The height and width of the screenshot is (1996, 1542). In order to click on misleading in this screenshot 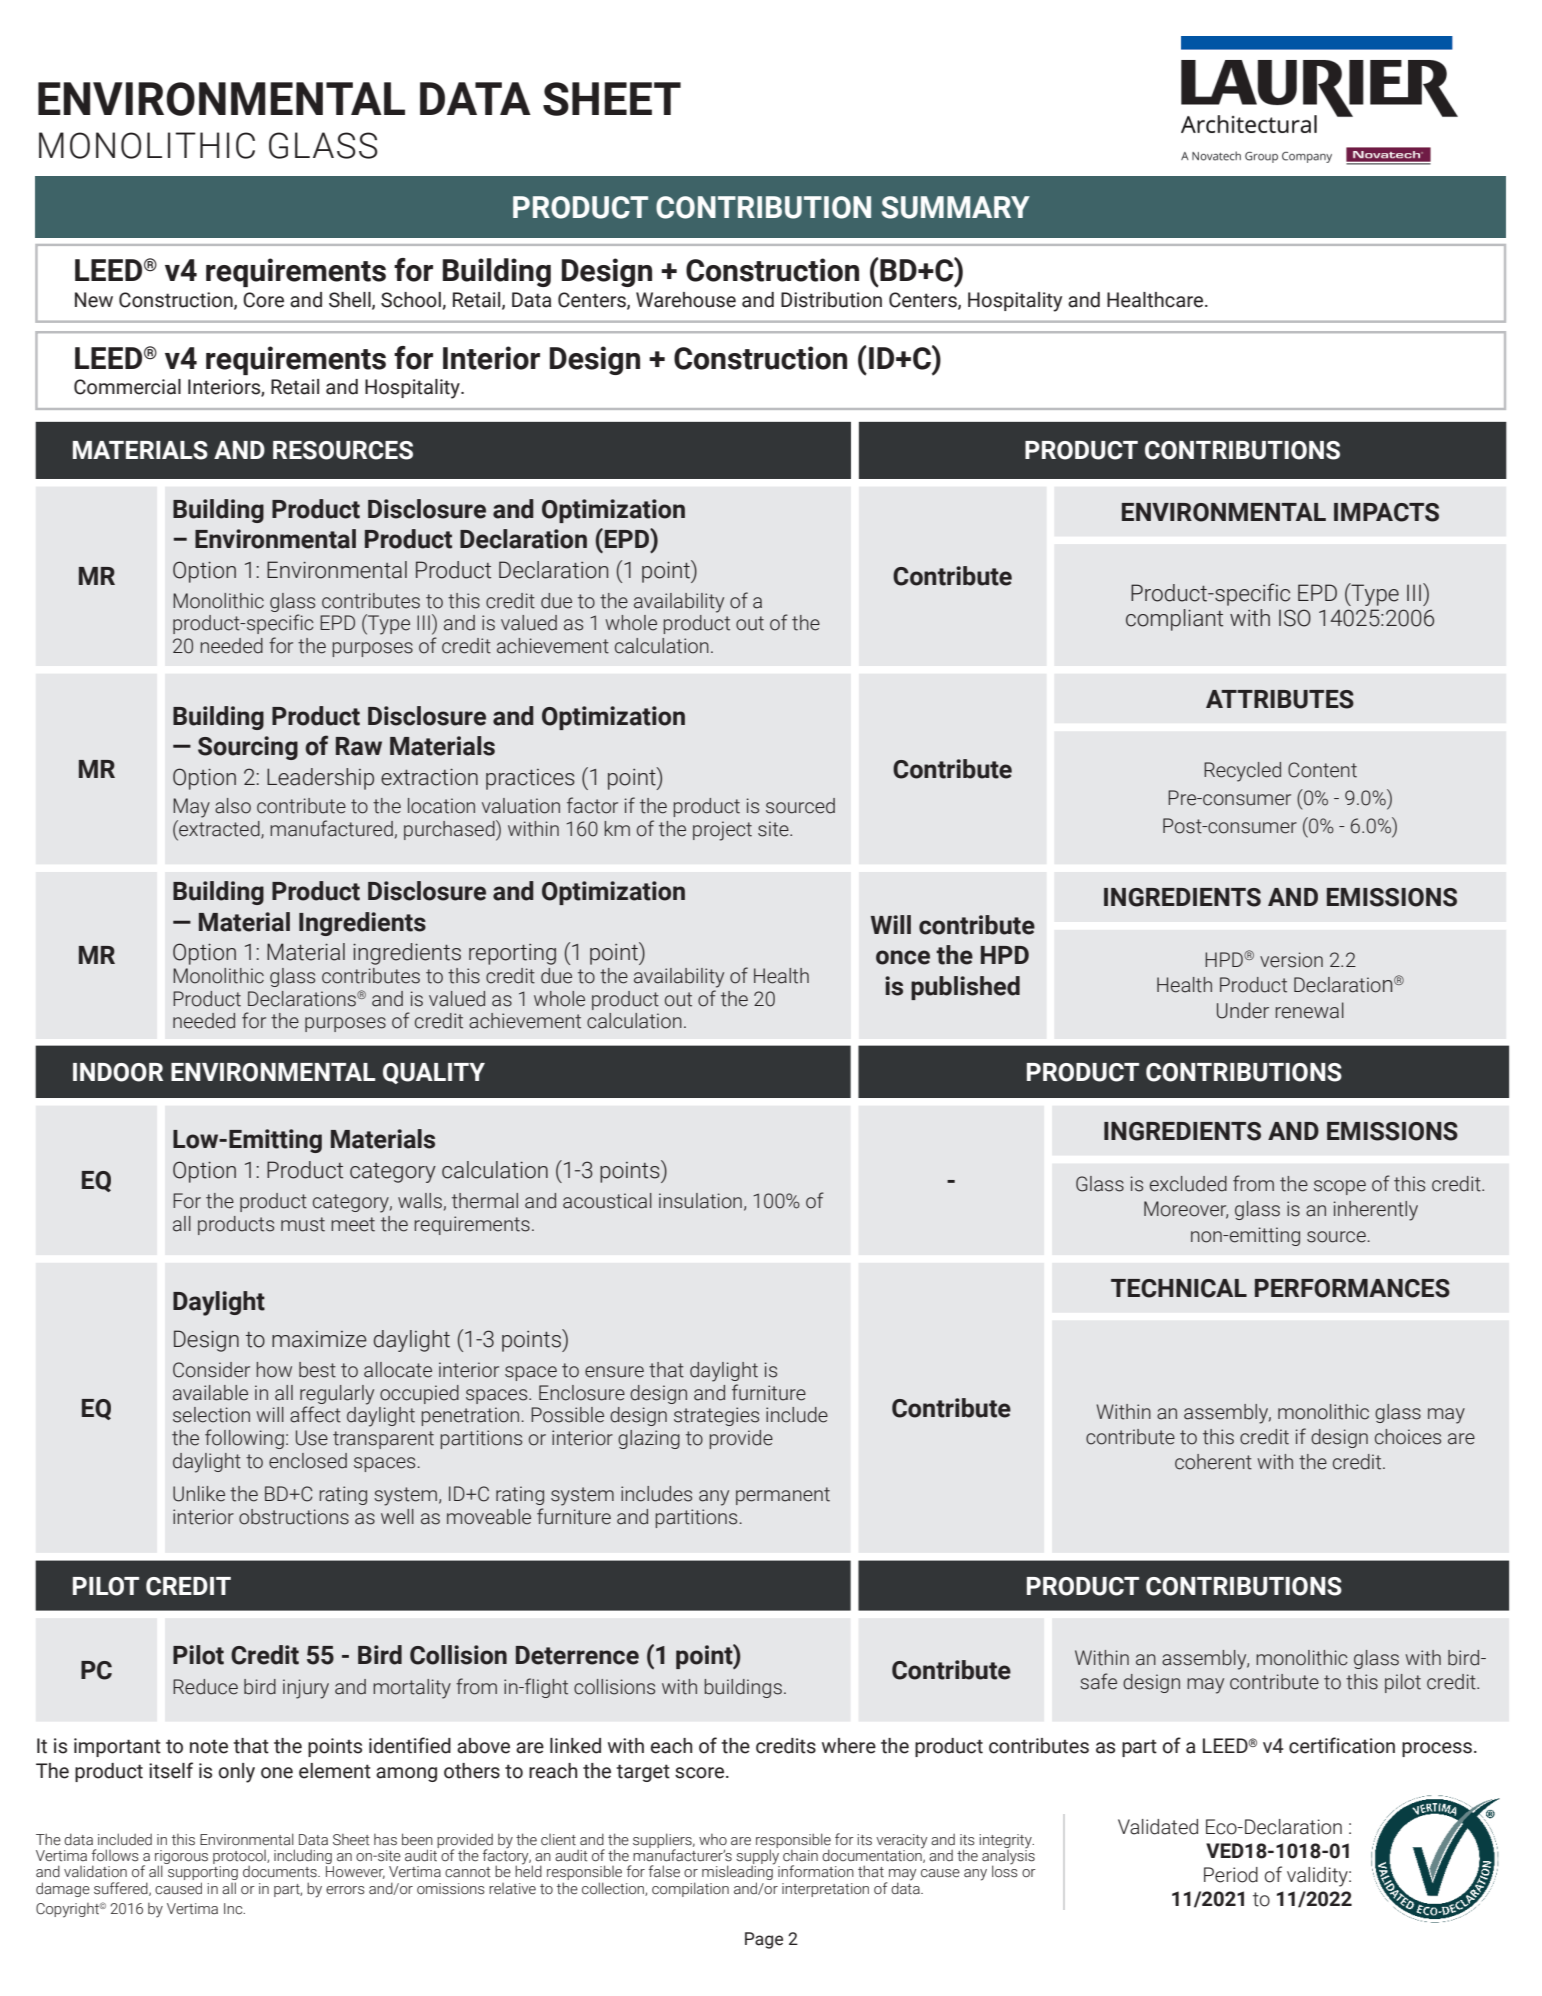, I will do `click(738, 1873)`.
